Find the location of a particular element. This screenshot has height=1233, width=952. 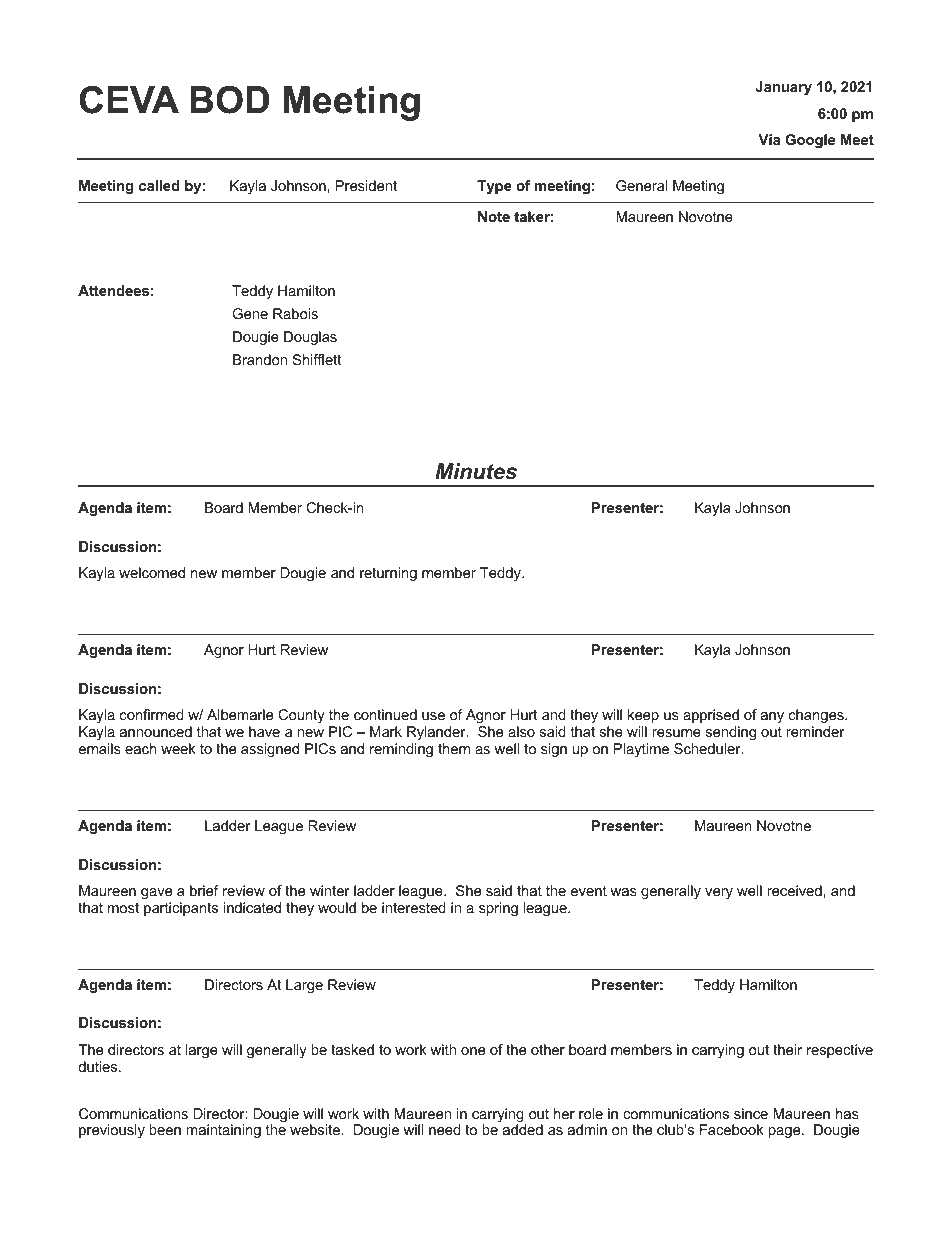

any is located at coordinates (772, 717).
